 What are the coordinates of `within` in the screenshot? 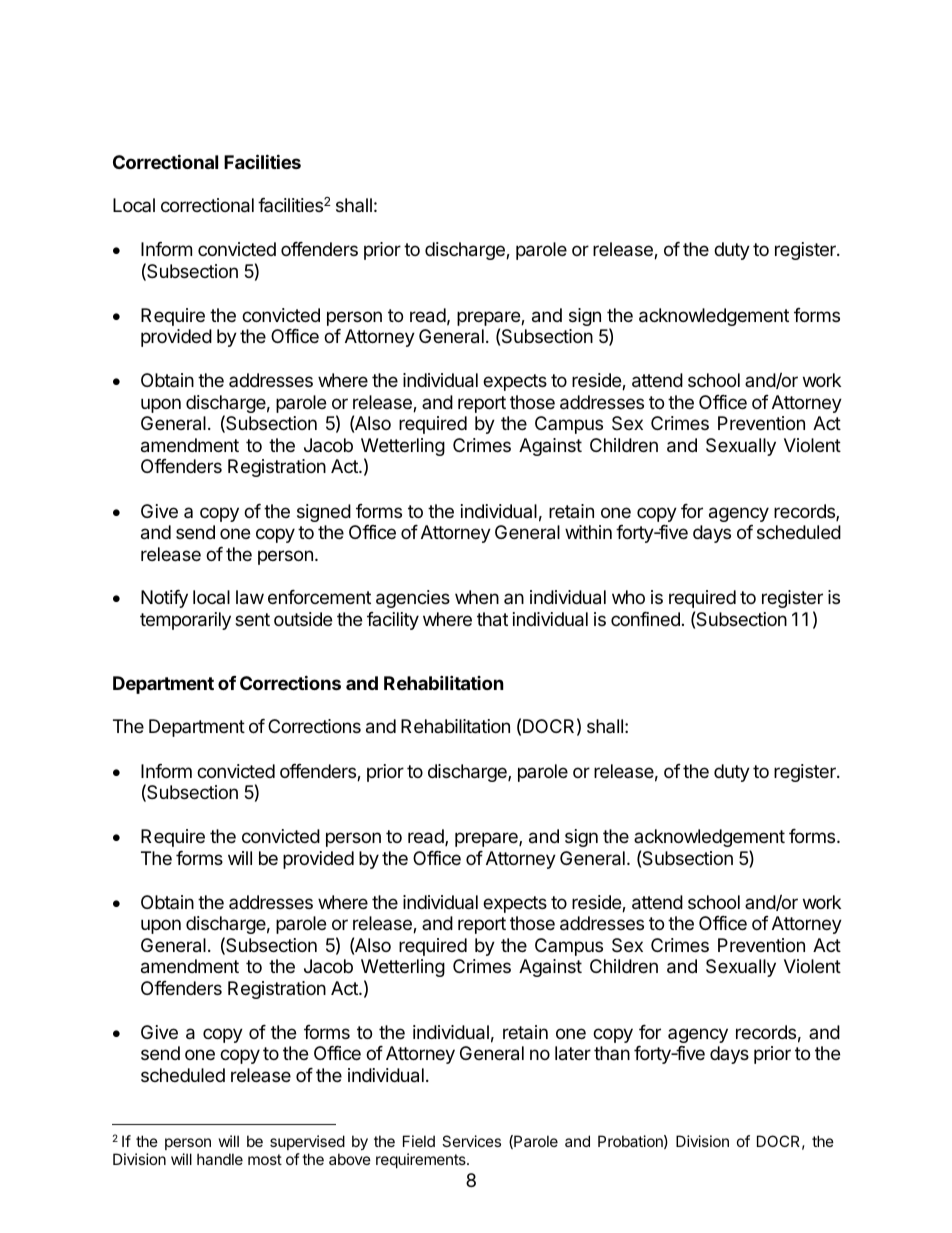 It's located at (588, 532).
